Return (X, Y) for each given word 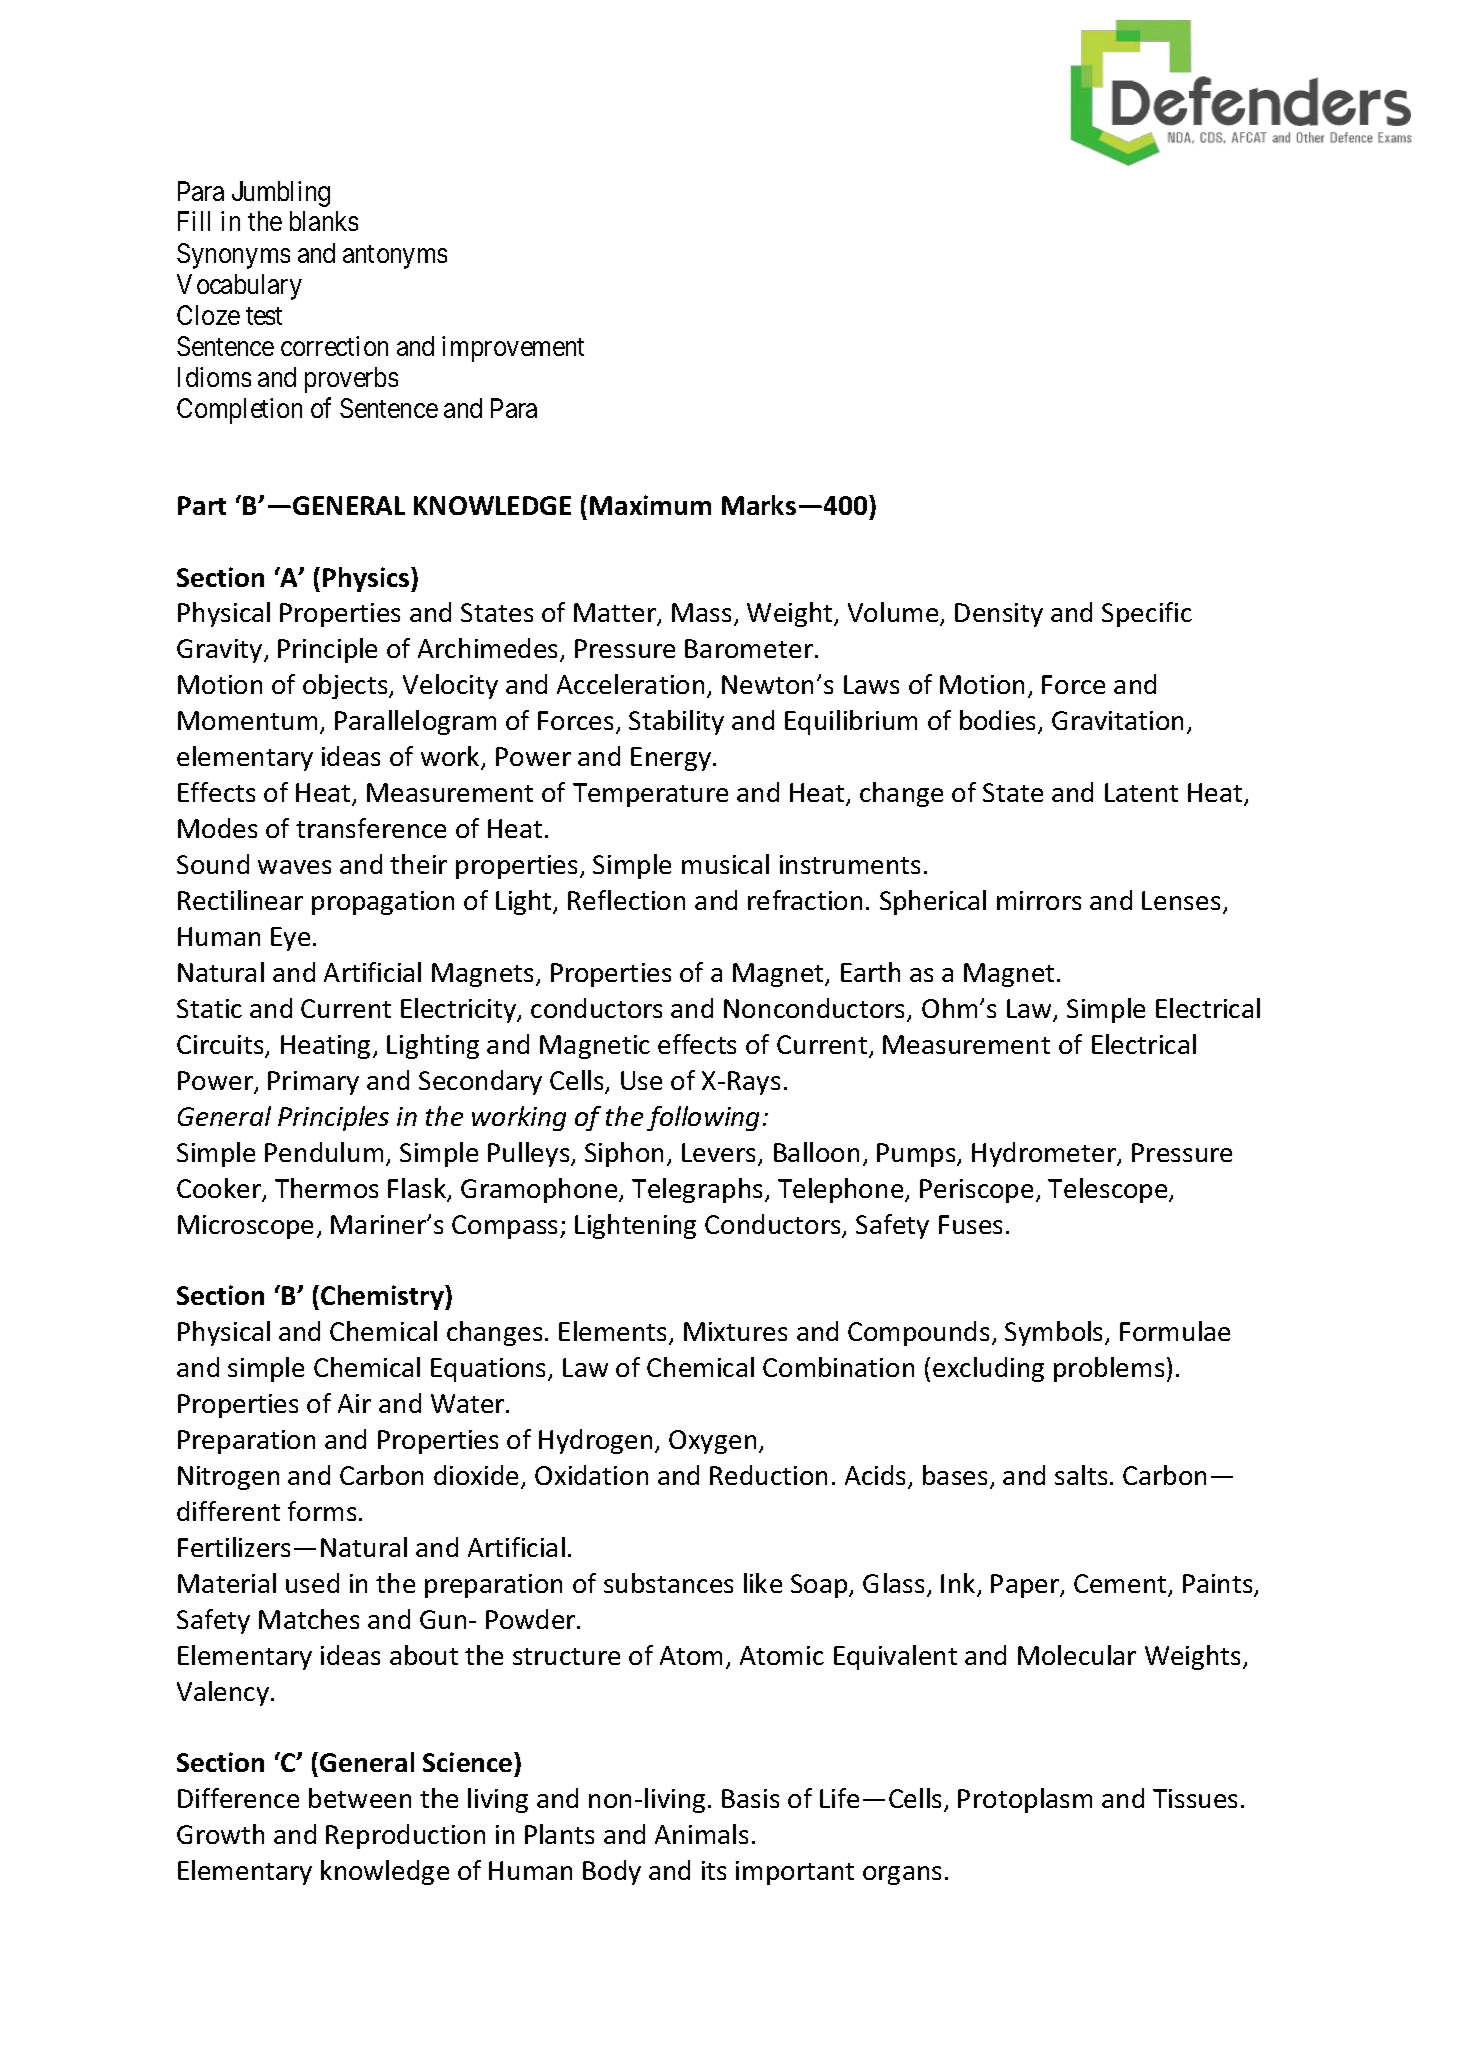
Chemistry (383, 1297)
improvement (513, 349)
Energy (671, 759)
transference (371, 828)
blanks (324, 221)
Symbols (1055, 1333)
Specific (1147, 614)
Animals (701, 1834)
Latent (1141, 792)
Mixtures (735, 1331)
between (360, 1798)
